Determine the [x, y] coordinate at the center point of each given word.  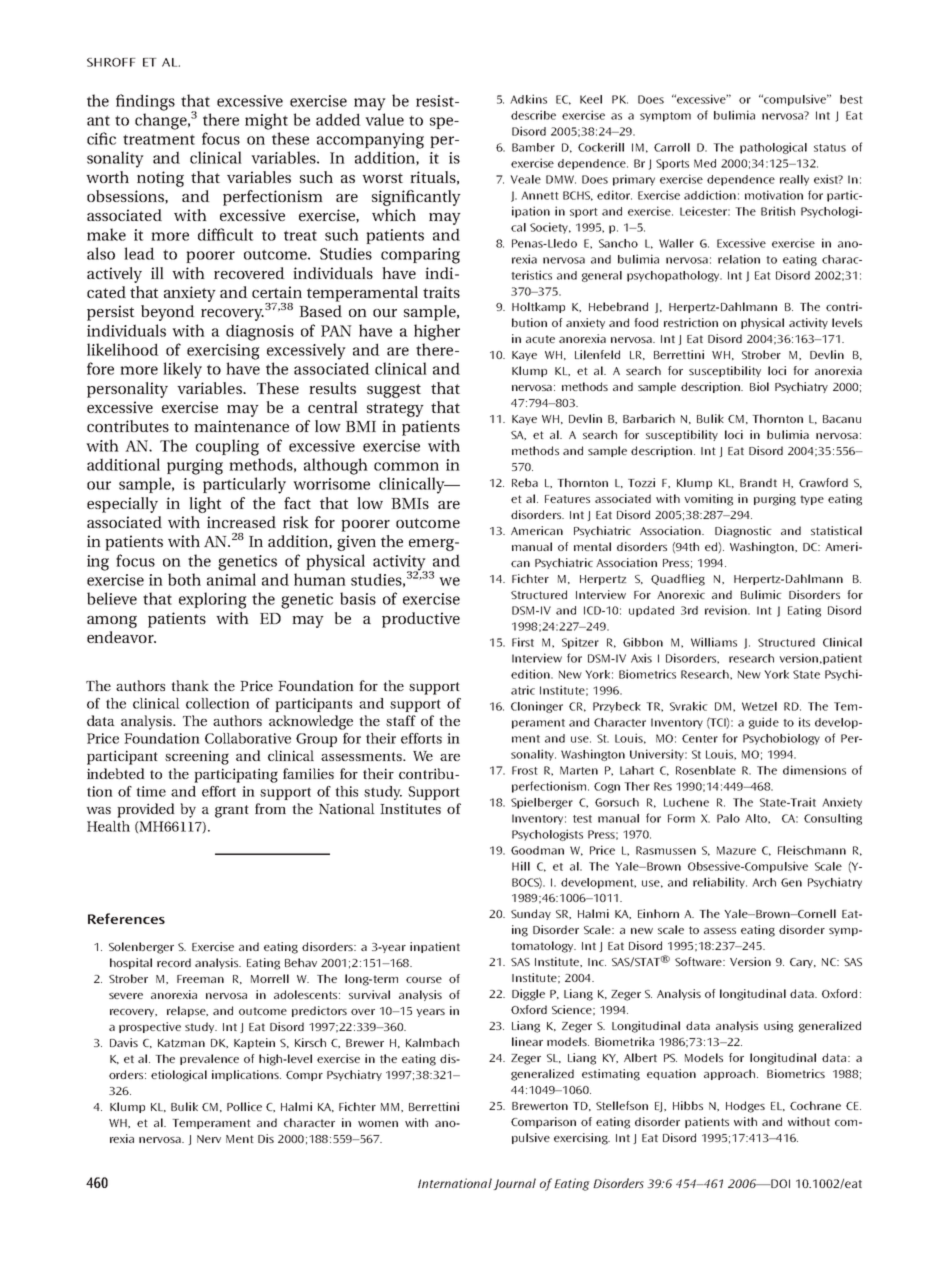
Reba [525, 482]
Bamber [533, 147]
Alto [757, 818]
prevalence [209, 1059]
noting [160, 179]
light [205, 505]
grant [232, 811]
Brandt [758, 482]
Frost [525, 770]
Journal [514, 1184]
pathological [773, 148]
